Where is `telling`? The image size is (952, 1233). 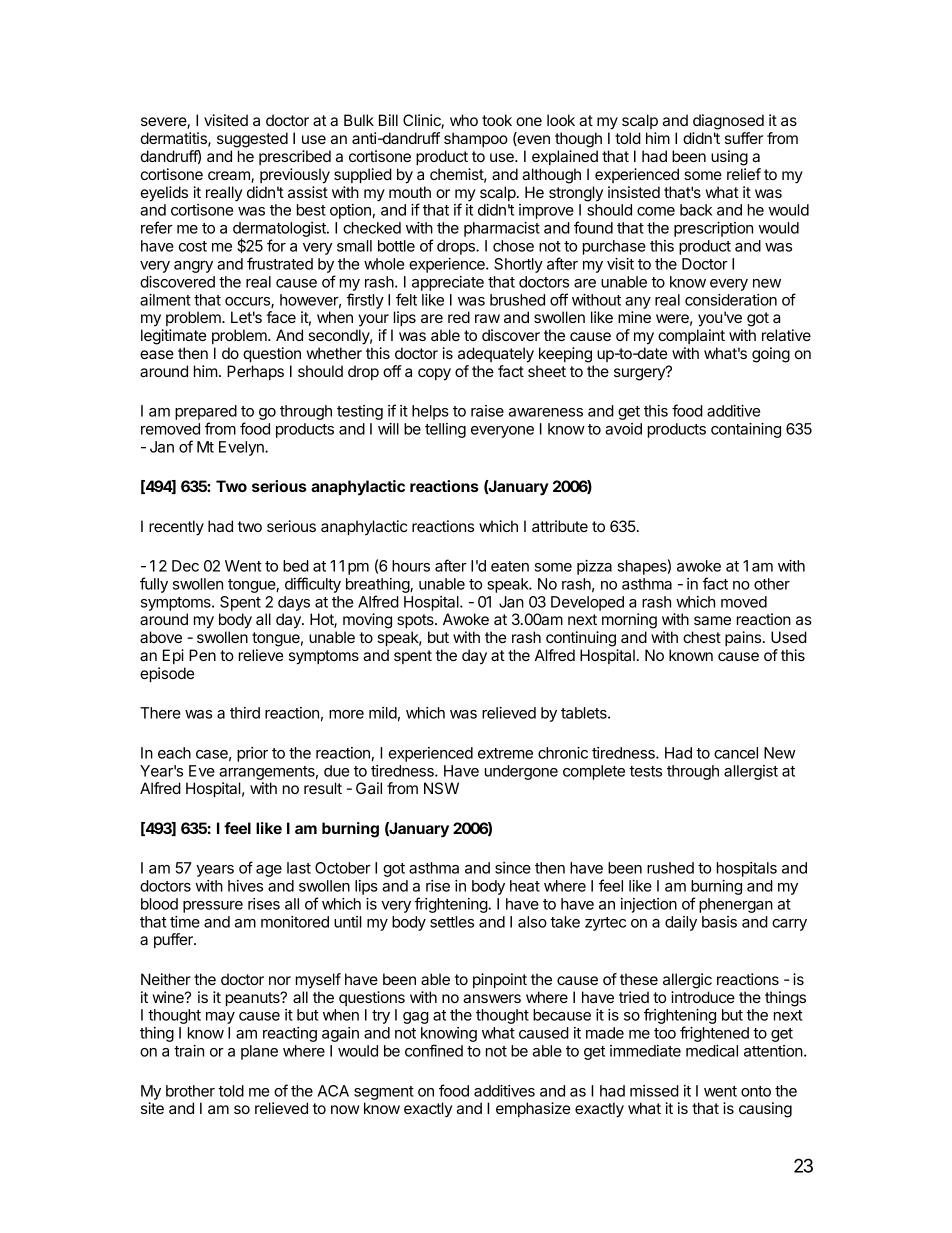
telling is located at coordinates (445, 430).
